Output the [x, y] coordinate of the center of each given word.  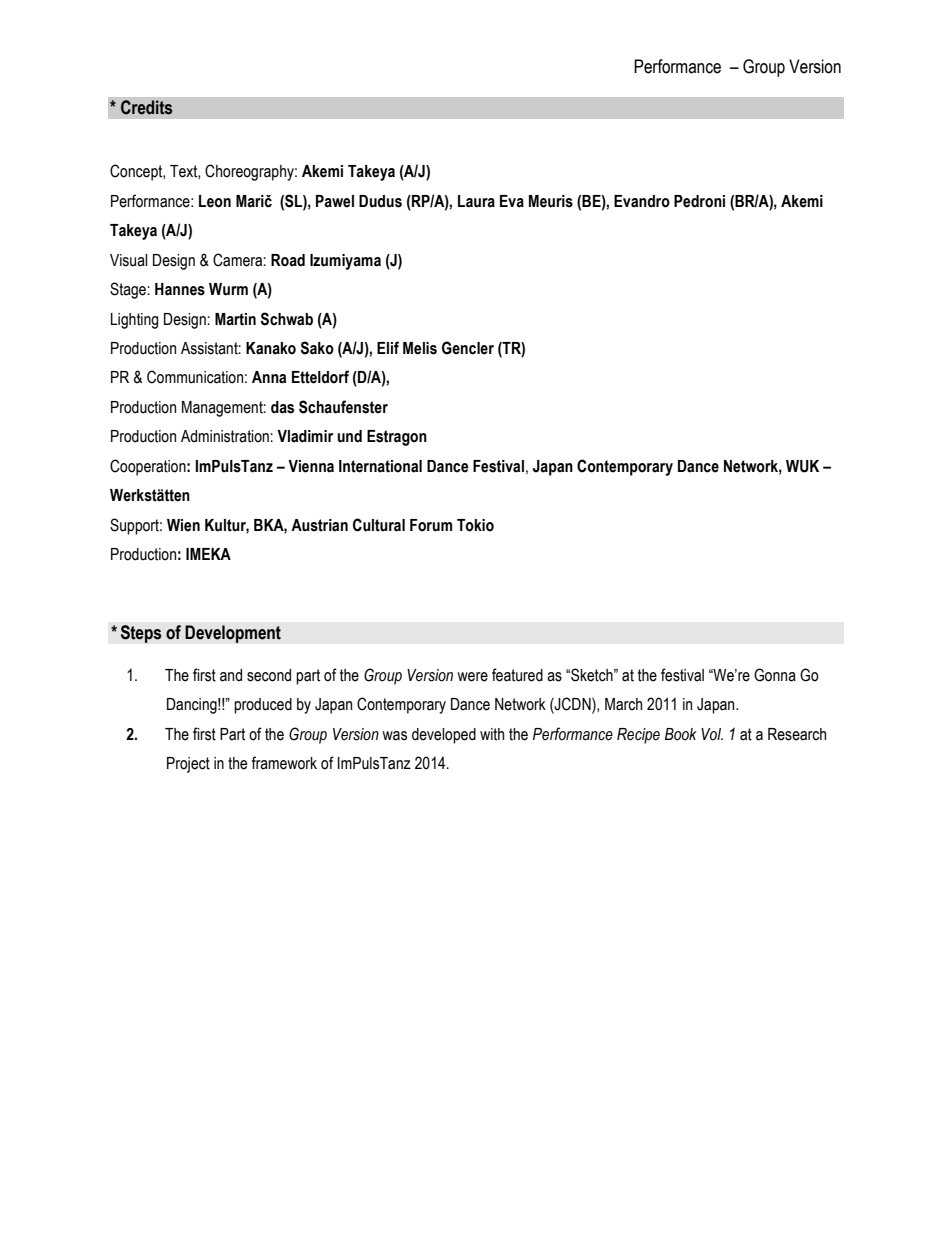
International [380, 466]
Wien [183, 525]
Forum [431, 525]
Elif [388, 347]
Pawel [335, 201]
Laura [476, 201]
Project [188, 765]
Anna [269, 377]
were [472, 677]
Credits [146, 107]
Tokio [475, 525]
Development [233, 634]
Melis [420, 348]
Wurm [228, 289]
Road [288, 260]
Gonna [775, 675]
